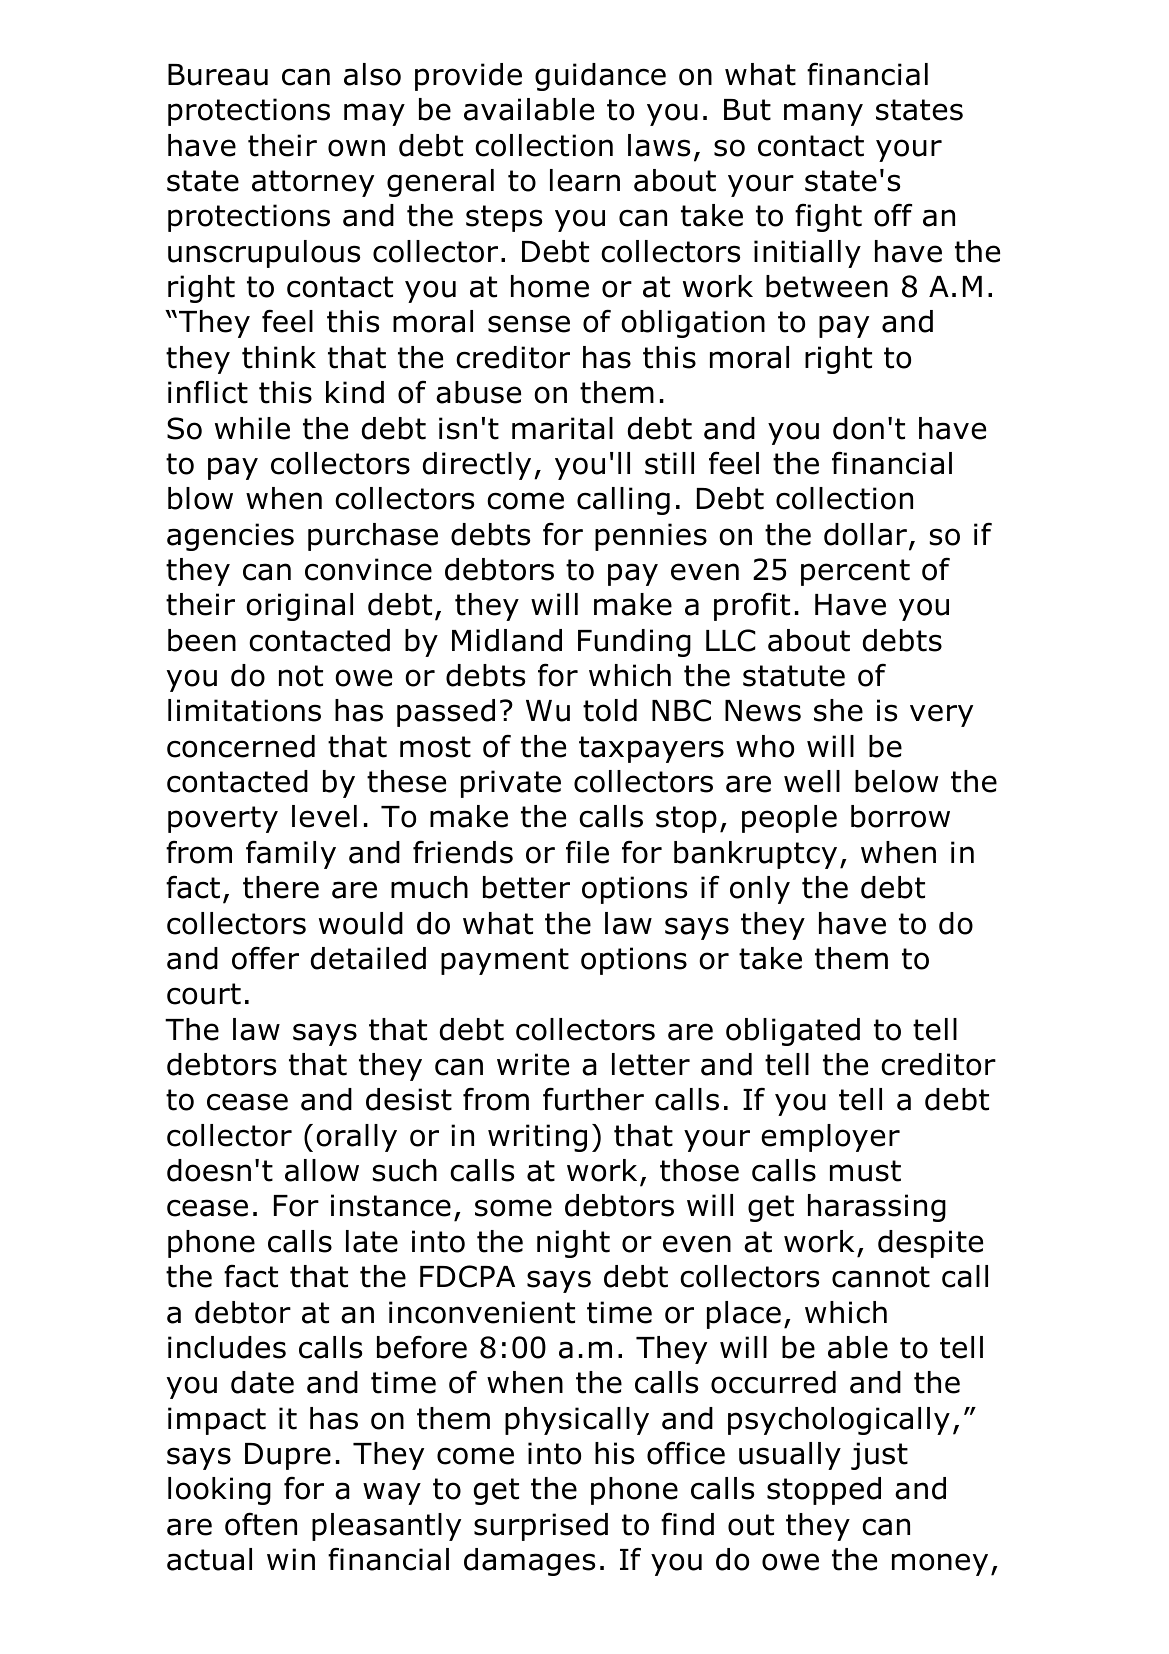 The image size is (1169, 1654). What do you see at coordinates (793, 1032) in the screenshot?
I see `obligated` at bounding box center [793, 1032].
